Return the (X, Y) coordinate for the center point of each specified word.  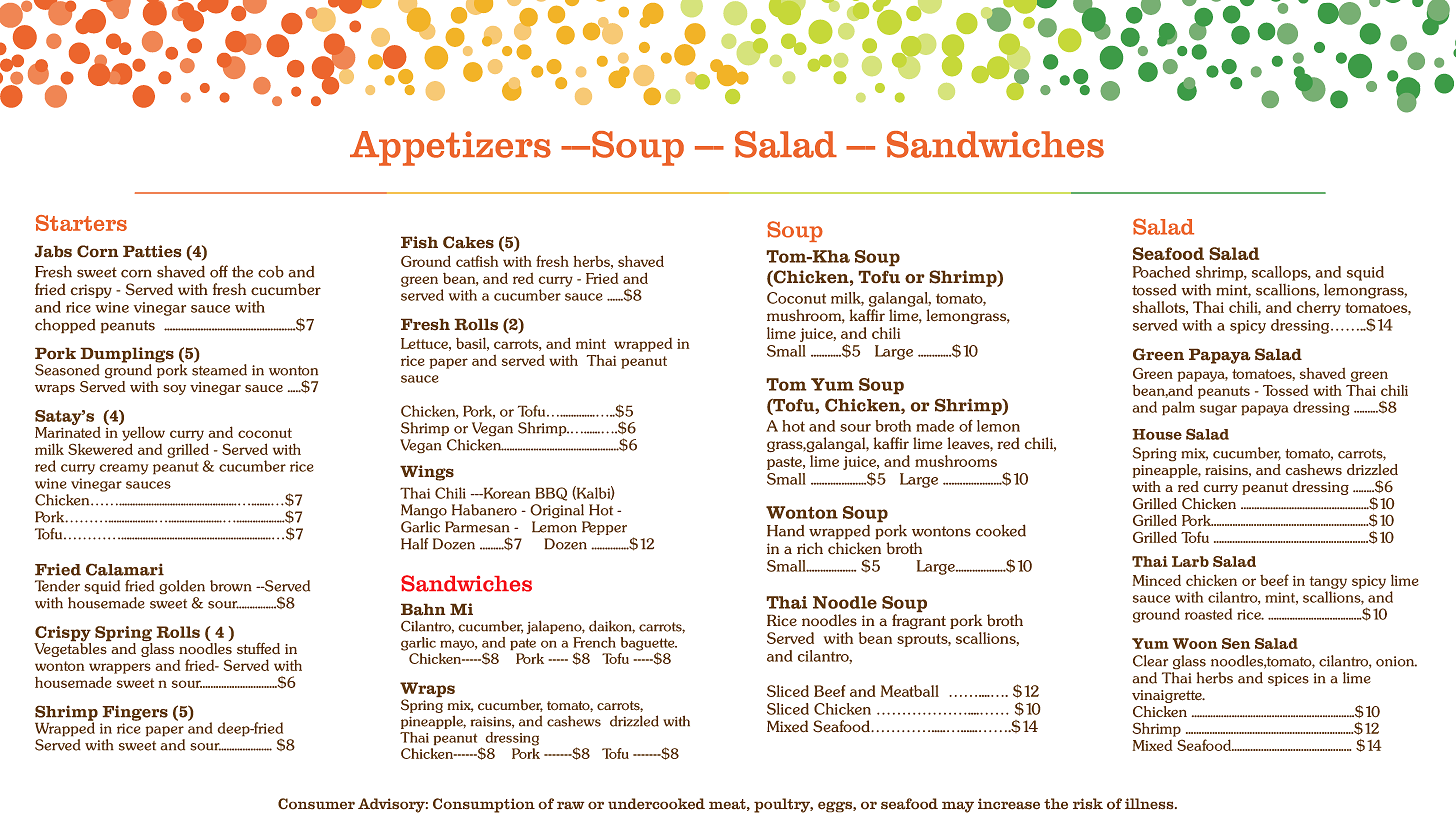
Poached (1161, 272)
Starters (81, 223)
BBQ (551, 494)
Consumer (316, 804)
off (219, 271)
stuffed (258, 648)
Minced (1156, 580)
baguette (649, 645)
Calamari (125, 569)
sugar (1218, 410)
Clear (1150, 661)
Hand (785, 531)
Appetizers (450, 148)
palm (1178, 408)
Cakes (468, 242)
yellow (142, 432)
